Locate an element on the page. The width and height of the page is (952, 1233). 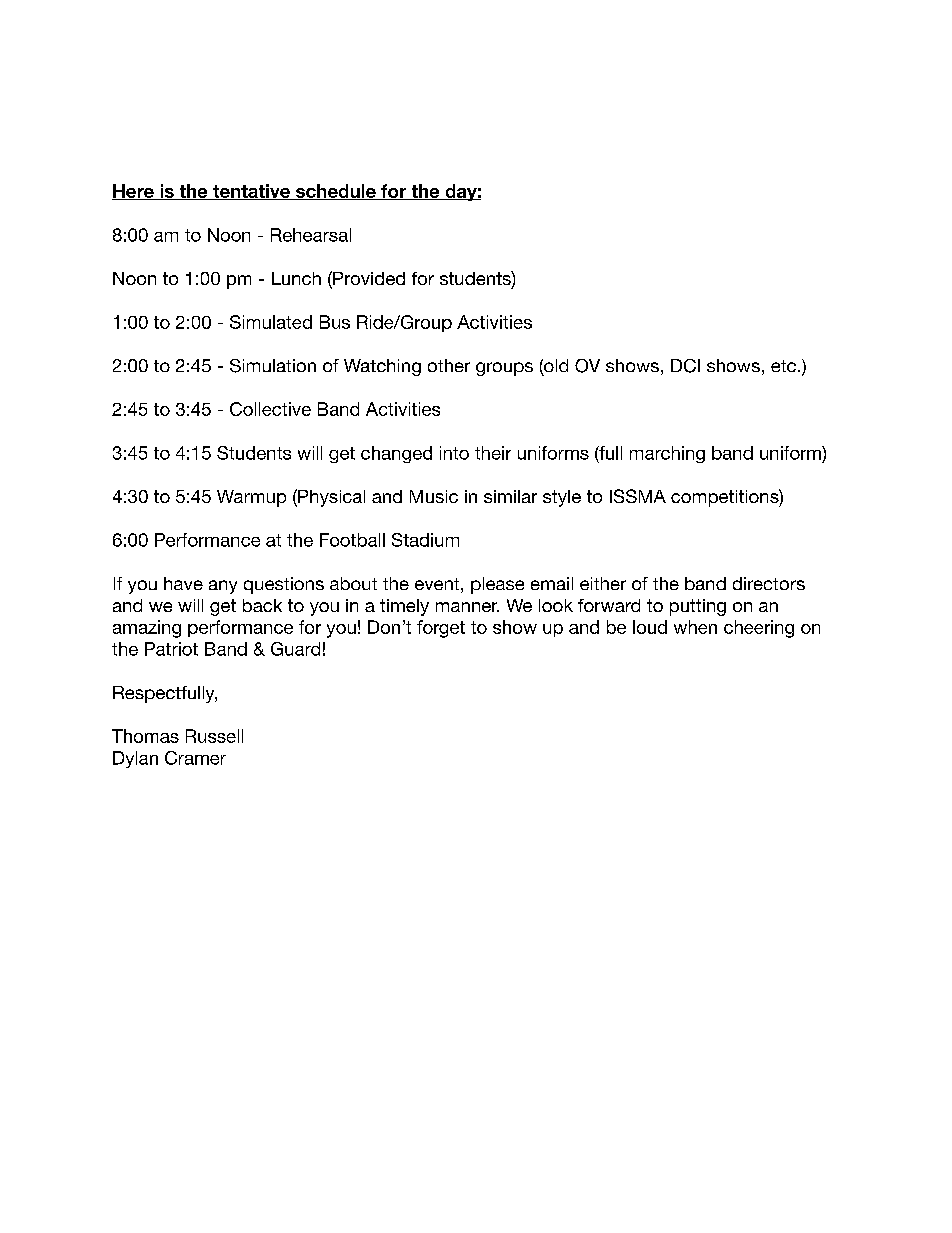
into is located at coordinates (454, 453).
